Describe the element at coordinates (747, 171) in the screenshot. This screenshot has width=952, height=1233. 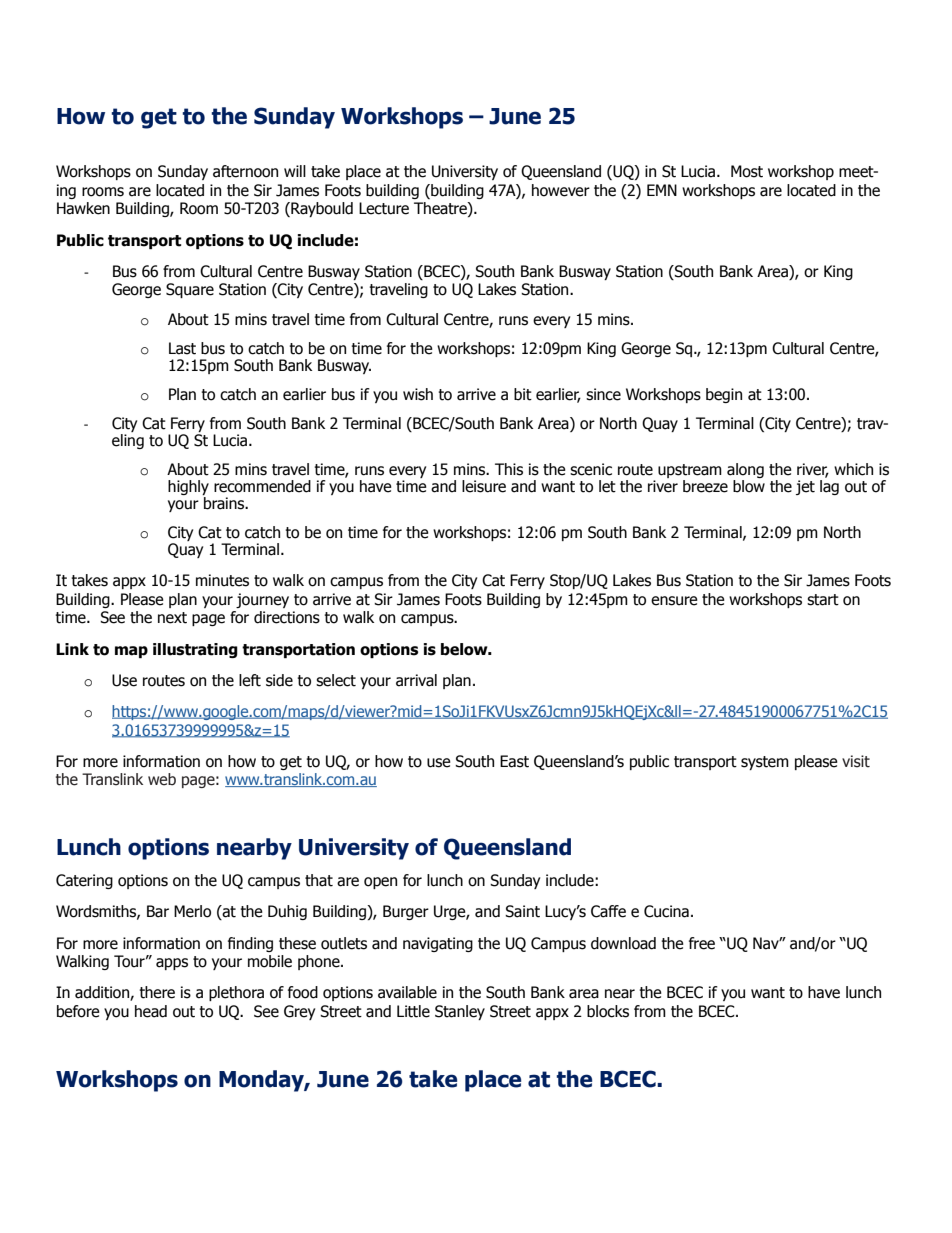
I see `Most` at that location.
